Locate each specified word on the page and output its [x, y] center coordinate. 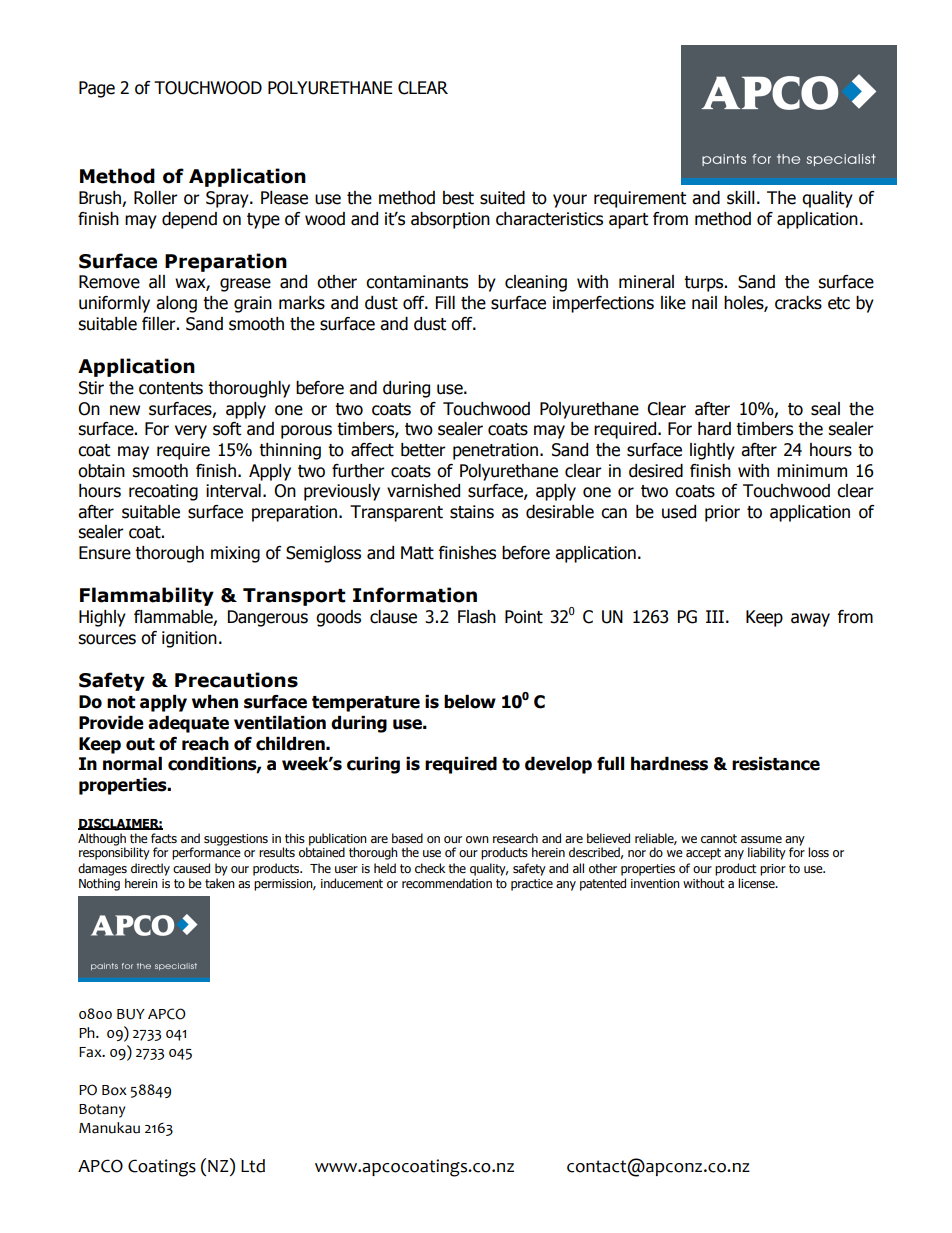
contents [171, 388]
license [757, 883]
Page [97, 89]
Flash [477, 617]
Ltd [253, 1166]
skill [741, 198]
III [715, 616]
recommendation [447, 883]
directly [150, 869]
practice [532, 885]
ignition [189, 639]
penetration [495, 451]
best [458, 198]
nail [704, 303]
